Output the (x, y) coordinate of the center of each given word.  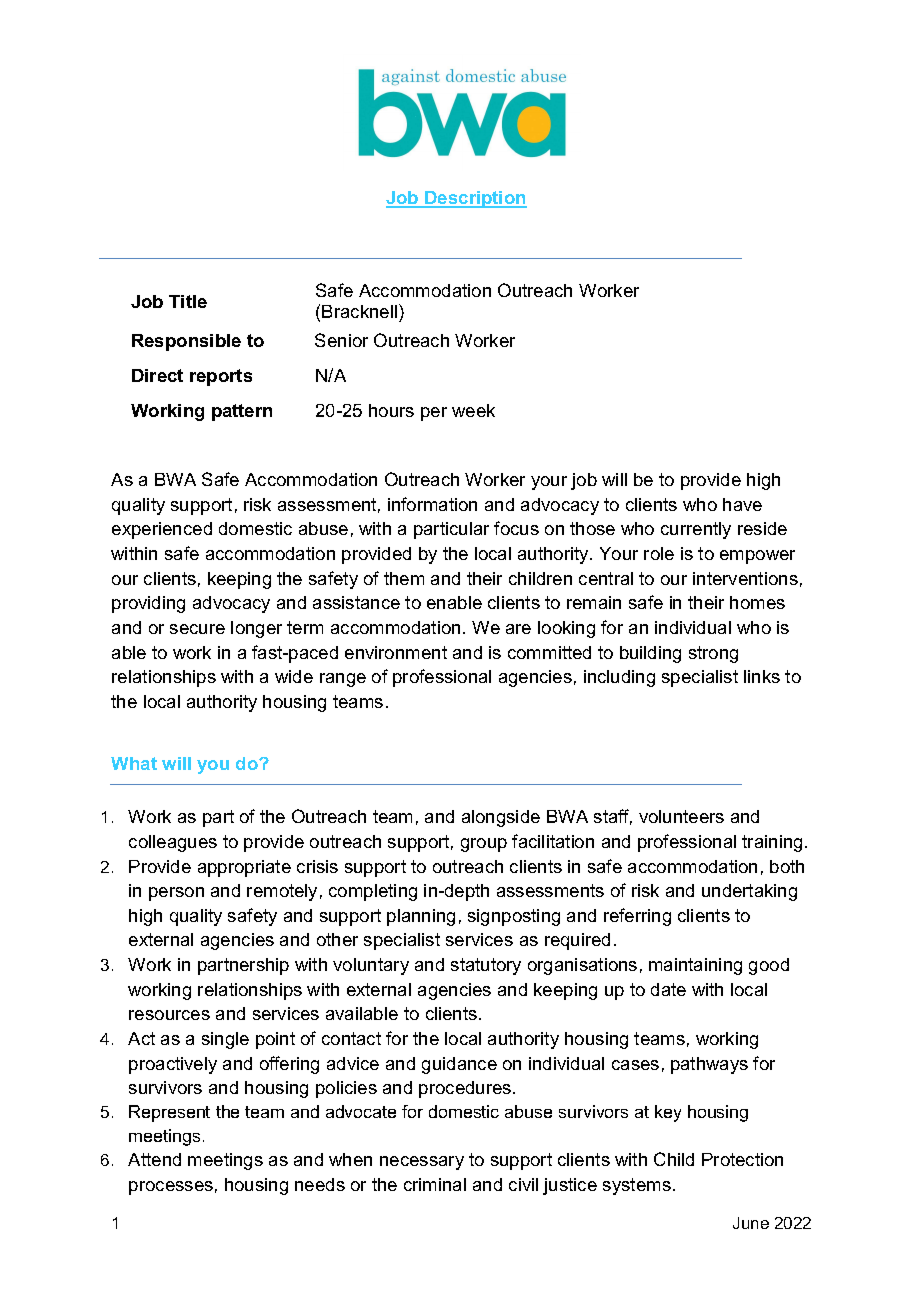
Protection (742, 1159)
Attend (154, 1159)
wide (294, 676)
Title (188, 301)
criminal (435, 1184)
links (762, 676)
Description (475, 199)
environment (396, 652)
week (473, 410)
